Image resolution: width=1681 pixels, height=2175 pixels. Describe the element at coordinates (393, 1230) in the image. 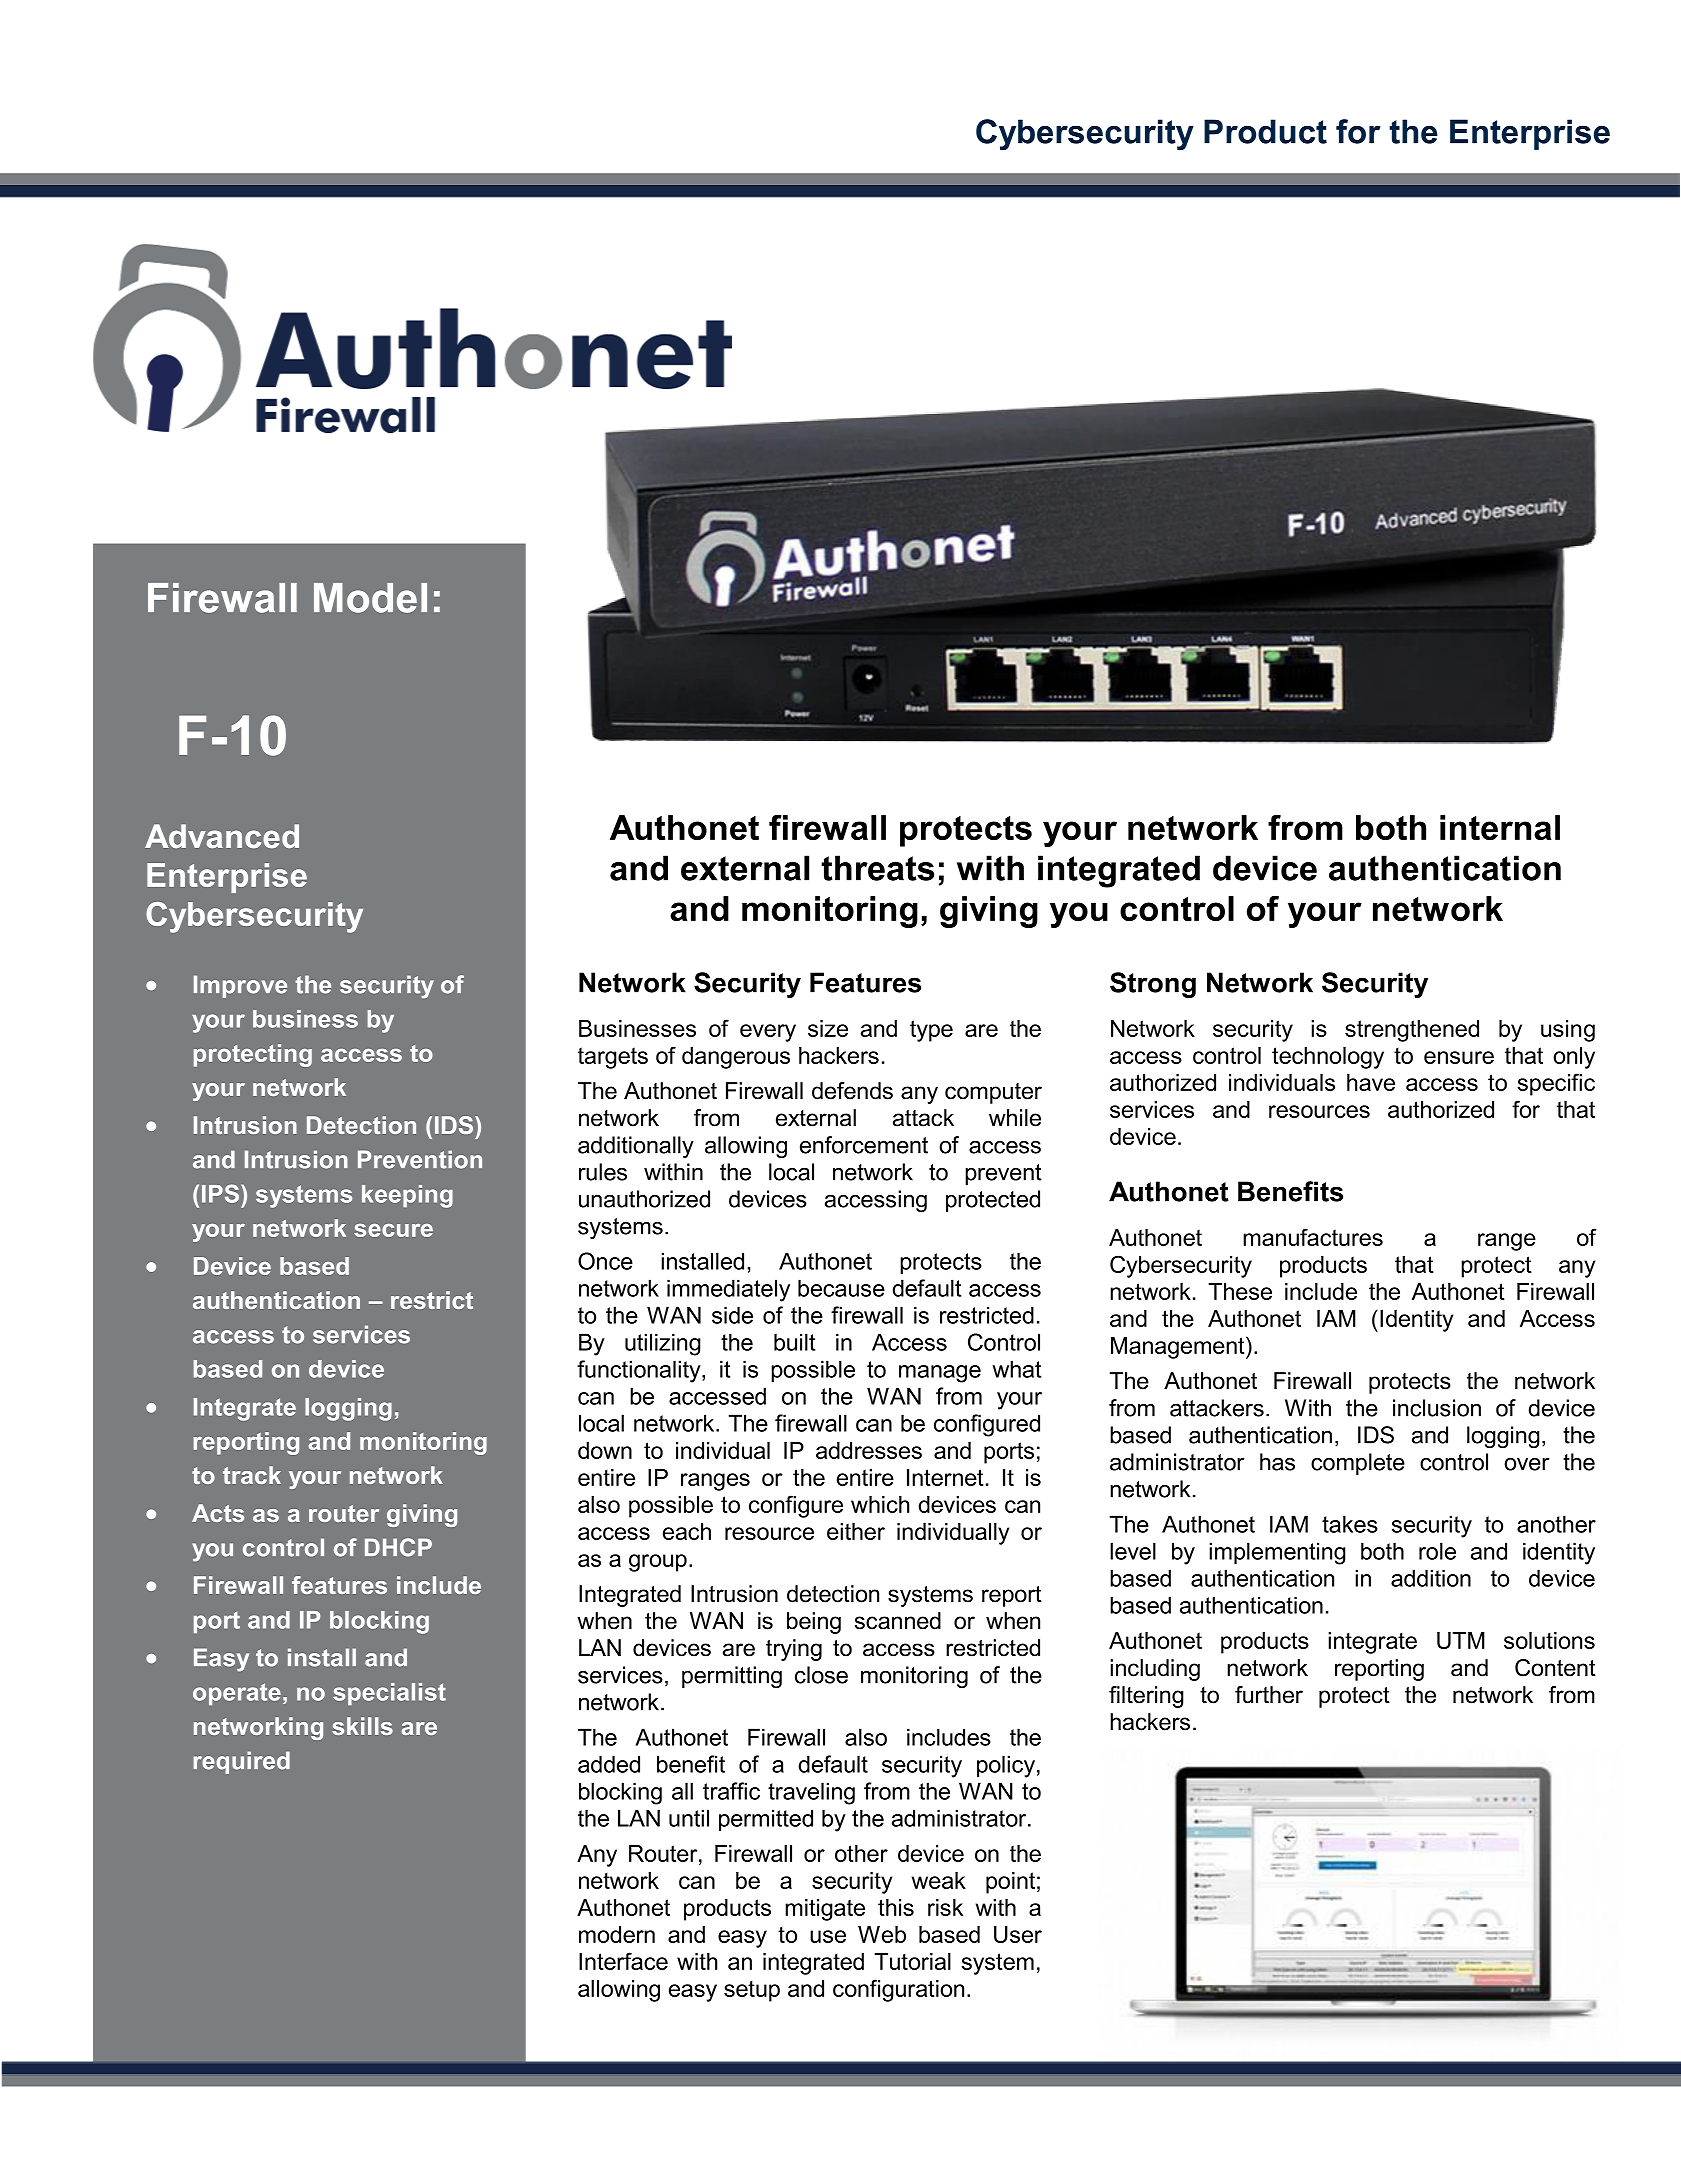

I see `secure` at that location.
